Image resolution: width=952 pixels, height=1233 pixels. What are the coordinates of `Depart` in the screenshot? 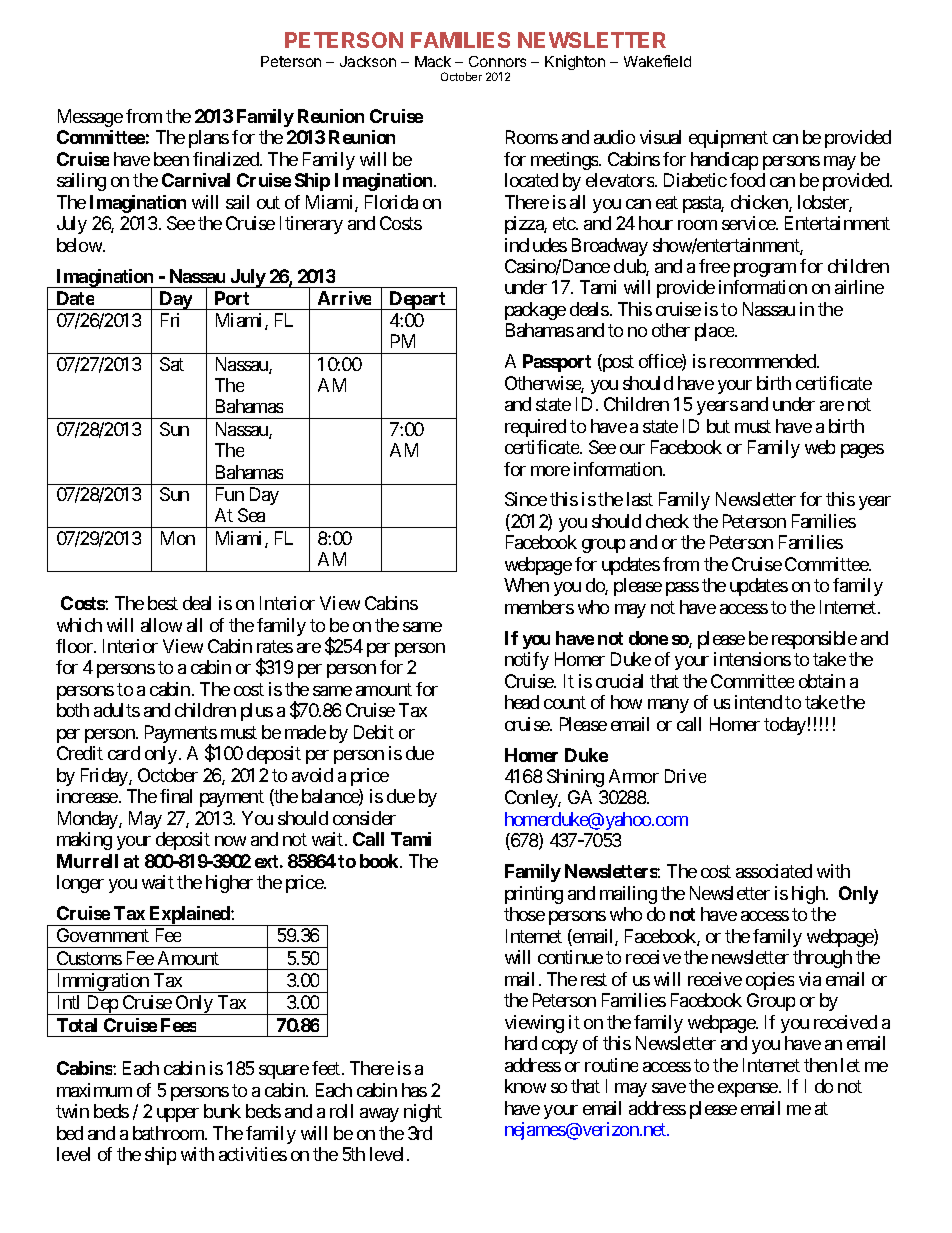 It's located at (418, 300).
